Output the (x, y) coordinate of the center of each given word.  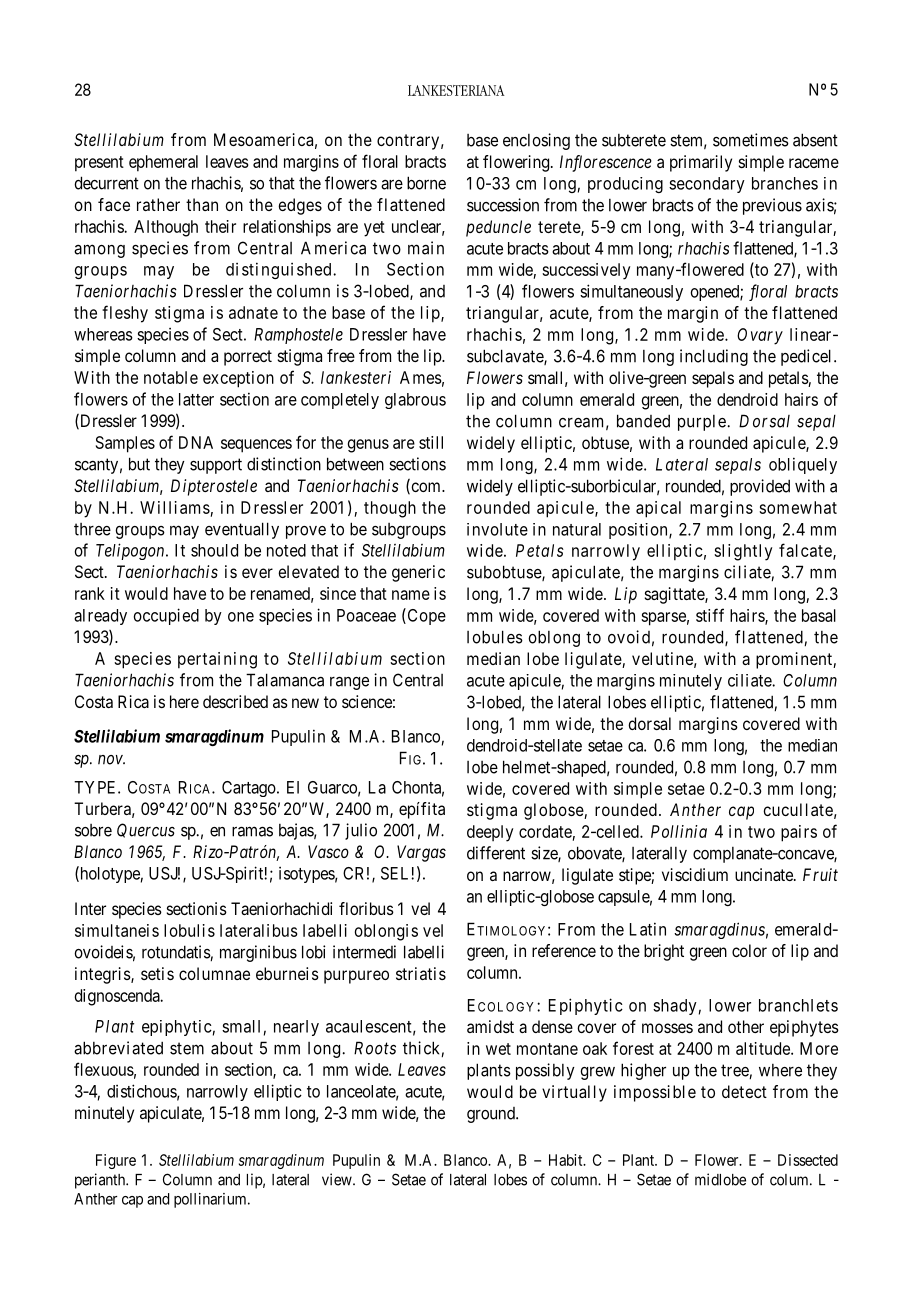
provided (760, 487)
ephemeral (163, 163)
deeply (490, 833)
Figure (116, 1161)
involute (497, 529)
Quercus (146, 830)
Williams (175, 507)
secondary (707, 185)
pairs (799, 833)
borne (426, 183)
